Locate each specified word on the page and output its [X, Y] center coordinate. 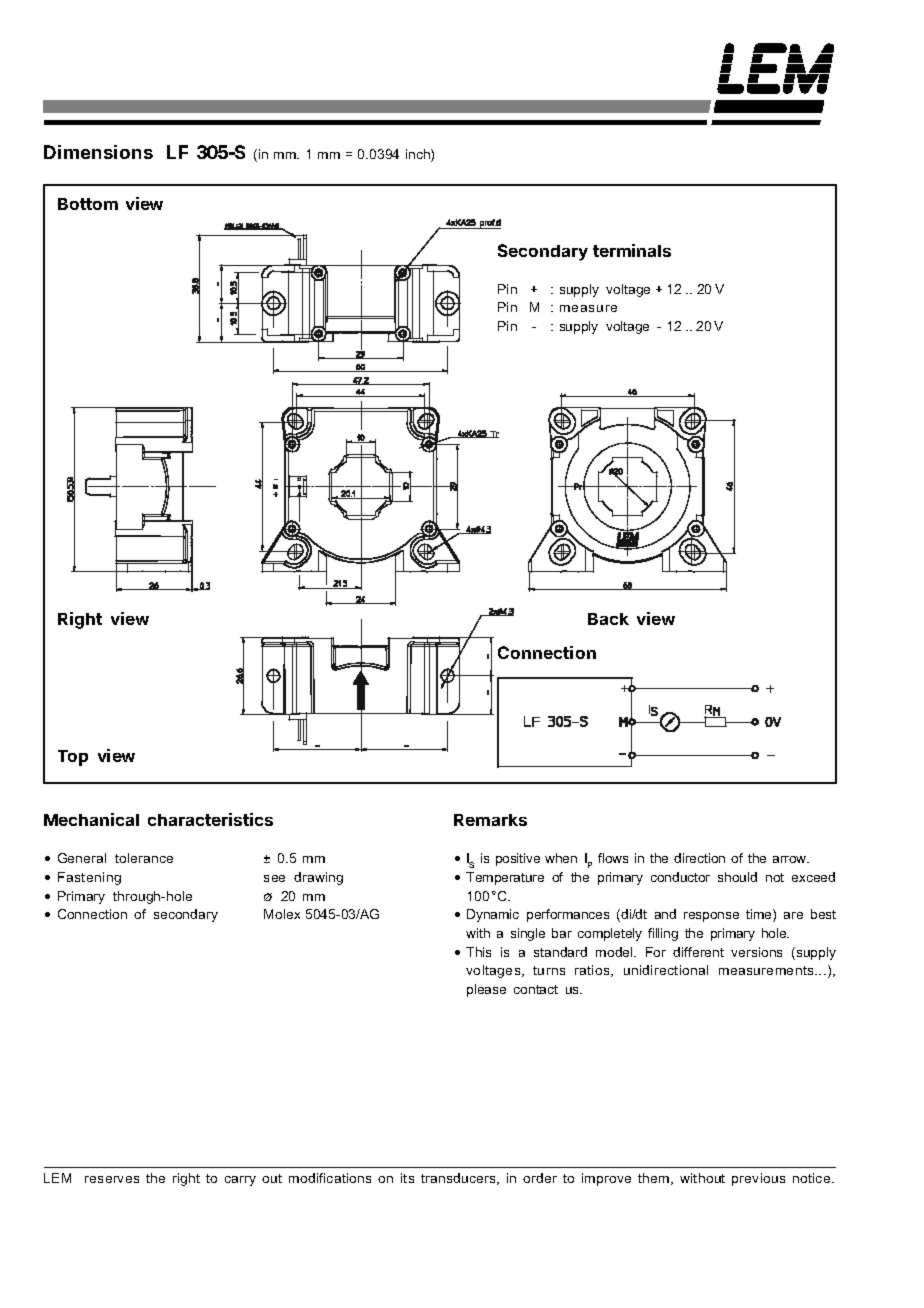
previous [758, 1179]
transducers [459, 1179]
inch [419, 155]
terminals [632, 250]
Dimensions [98, 152]
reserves [112, 1179]
